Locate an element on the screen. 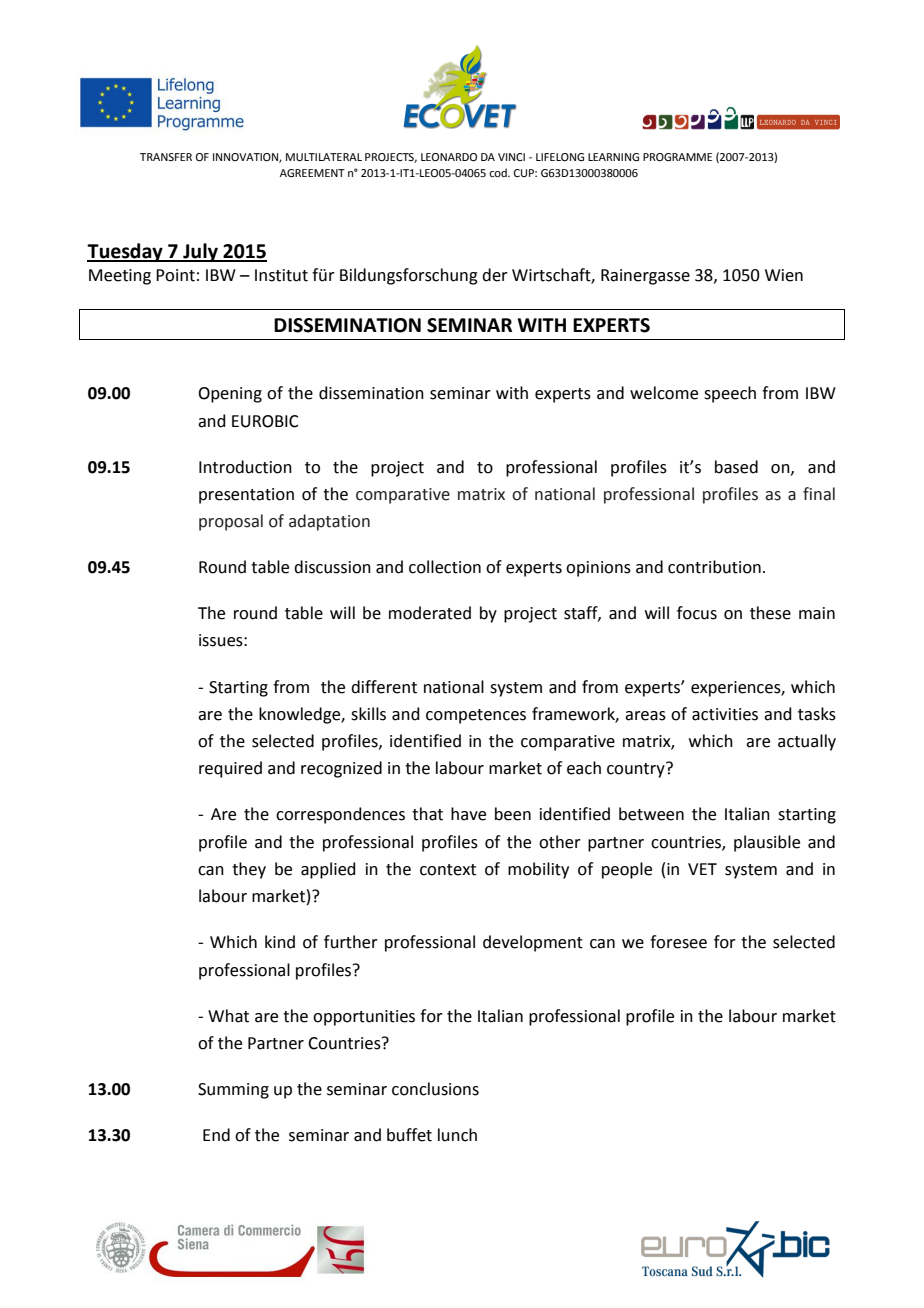 This screenshot has width=924, height=1308. TRANSFER is located at coordinates (166, 157).
